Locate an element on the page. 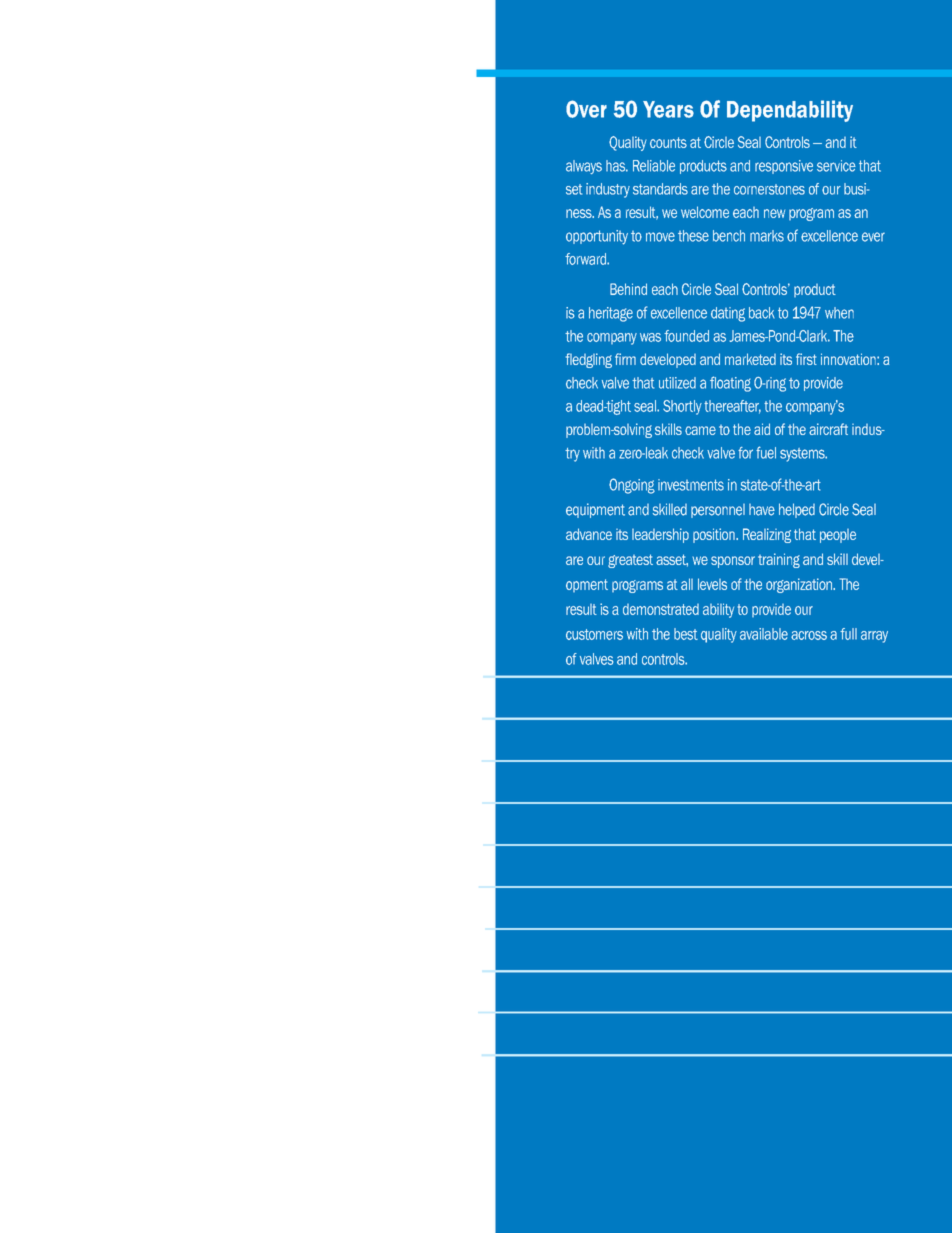 Image resolution: width=952 pixels, height=1233 pixels. opportunity is located at coordinates (597, 237).
